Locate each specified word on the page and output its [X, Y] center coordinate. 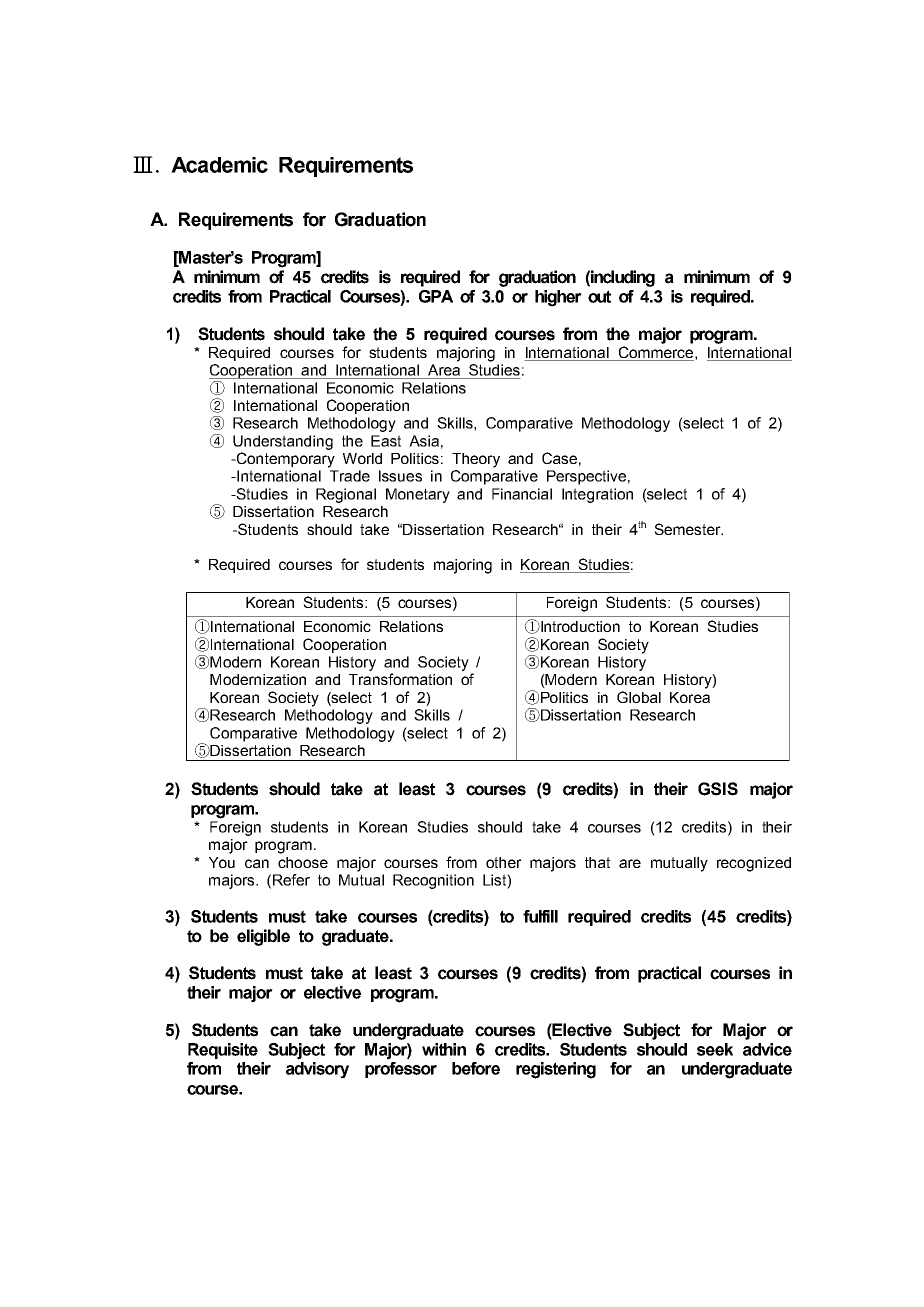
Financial [522, 494]
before [476, 1068]
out [599, 296]
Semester [688, 529]
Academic [219, 165]
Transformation [400, 679]
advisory [317, 1070]
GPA [436, 296]
